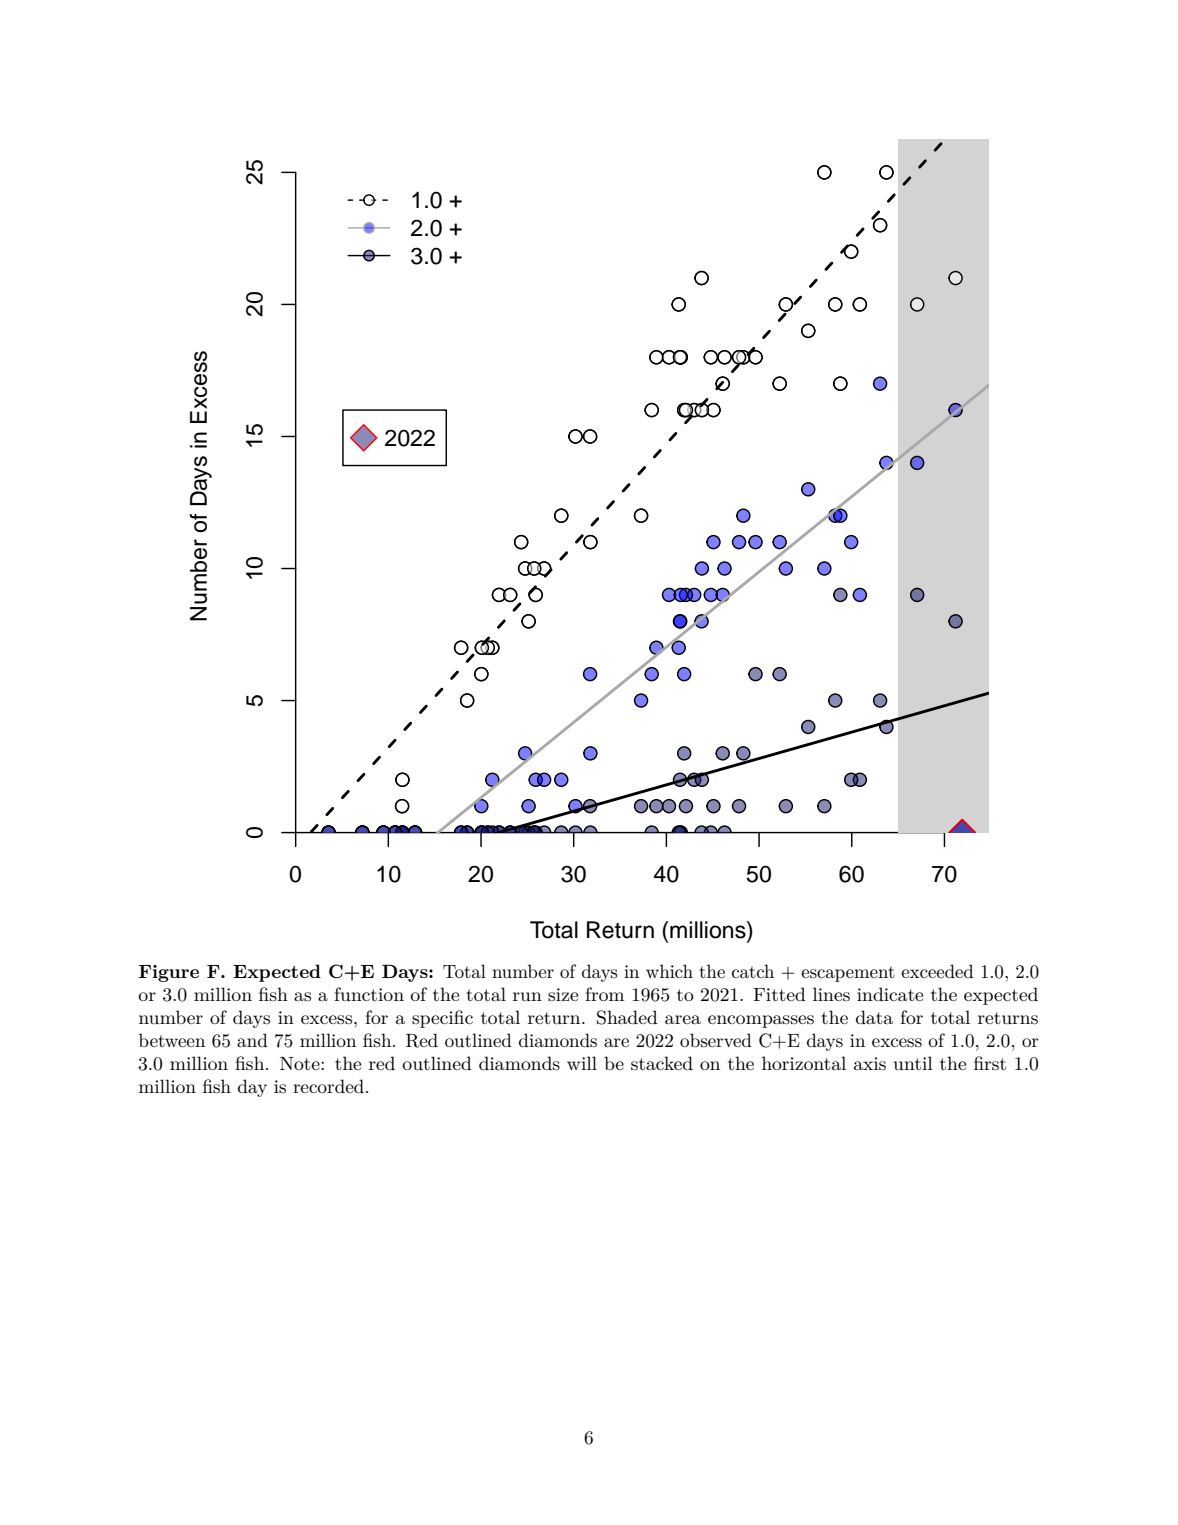  What do you see at coordinates (252, 1040) in the screenshot?
I see `and` at bounding box center [252, 1040].
